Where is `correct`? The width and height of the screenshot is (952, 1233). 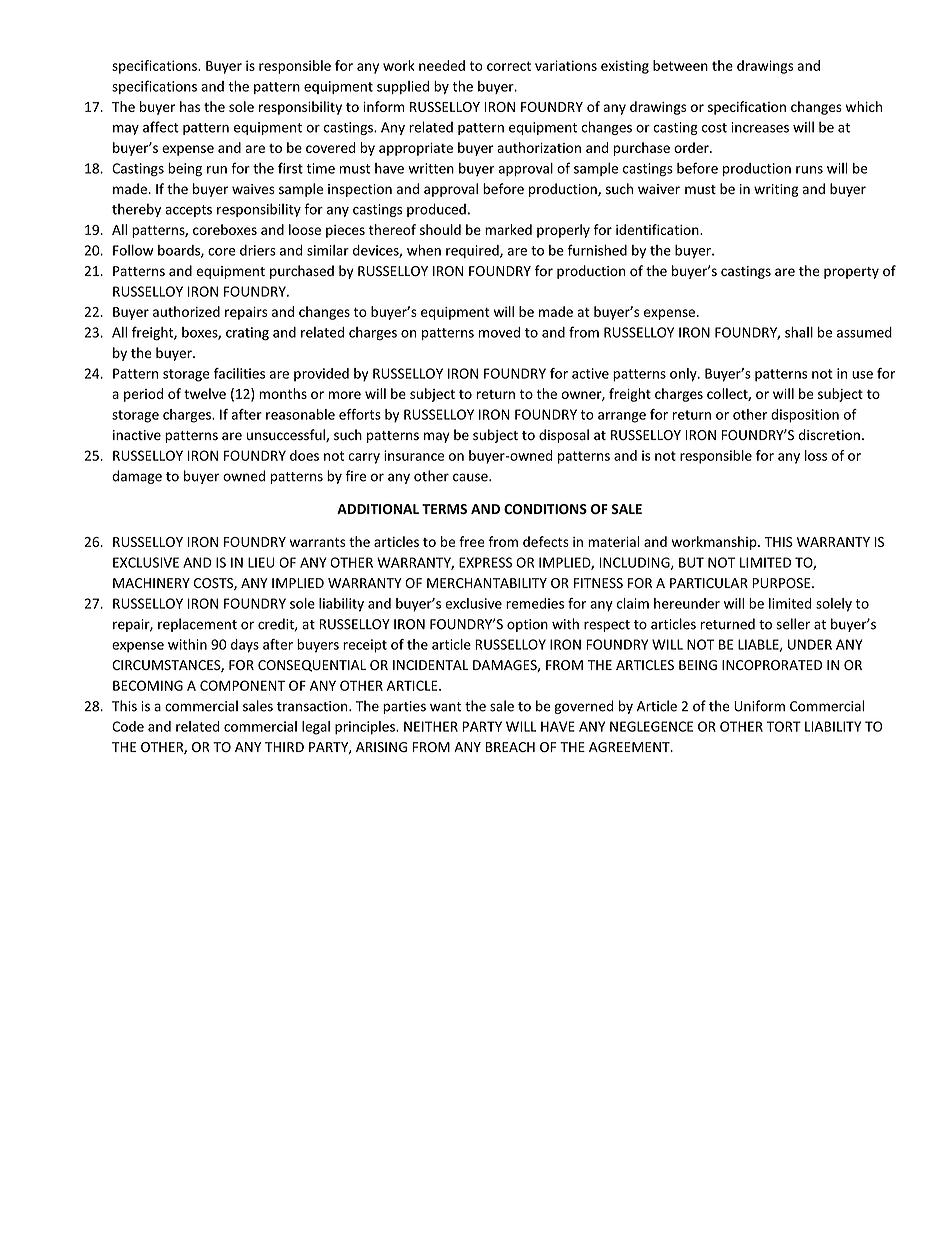 correct is located at coordinates (509, 66).
